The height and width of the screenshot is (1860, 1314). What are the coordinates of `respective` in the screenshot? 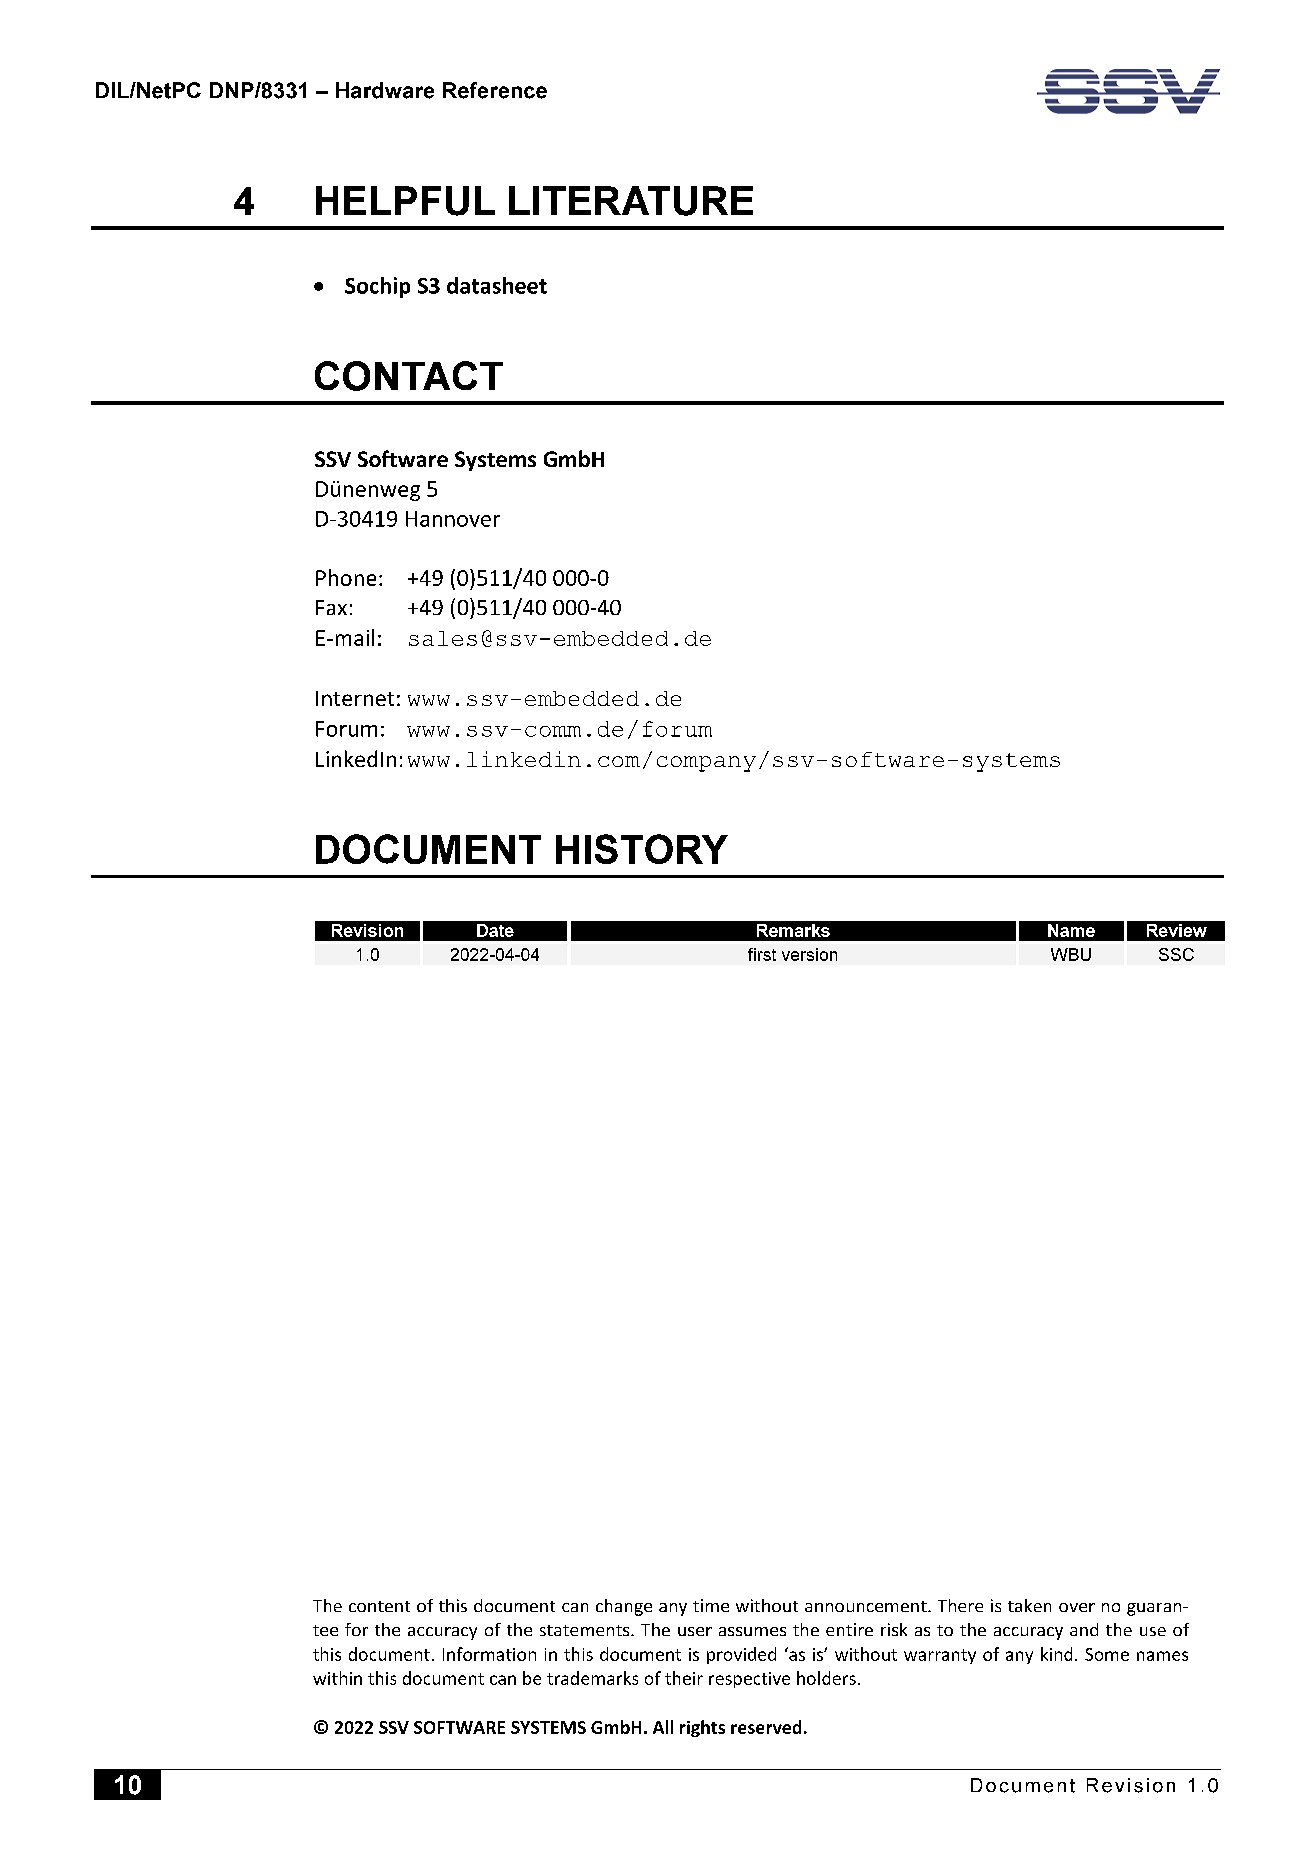 It's located at (749, 1680).
